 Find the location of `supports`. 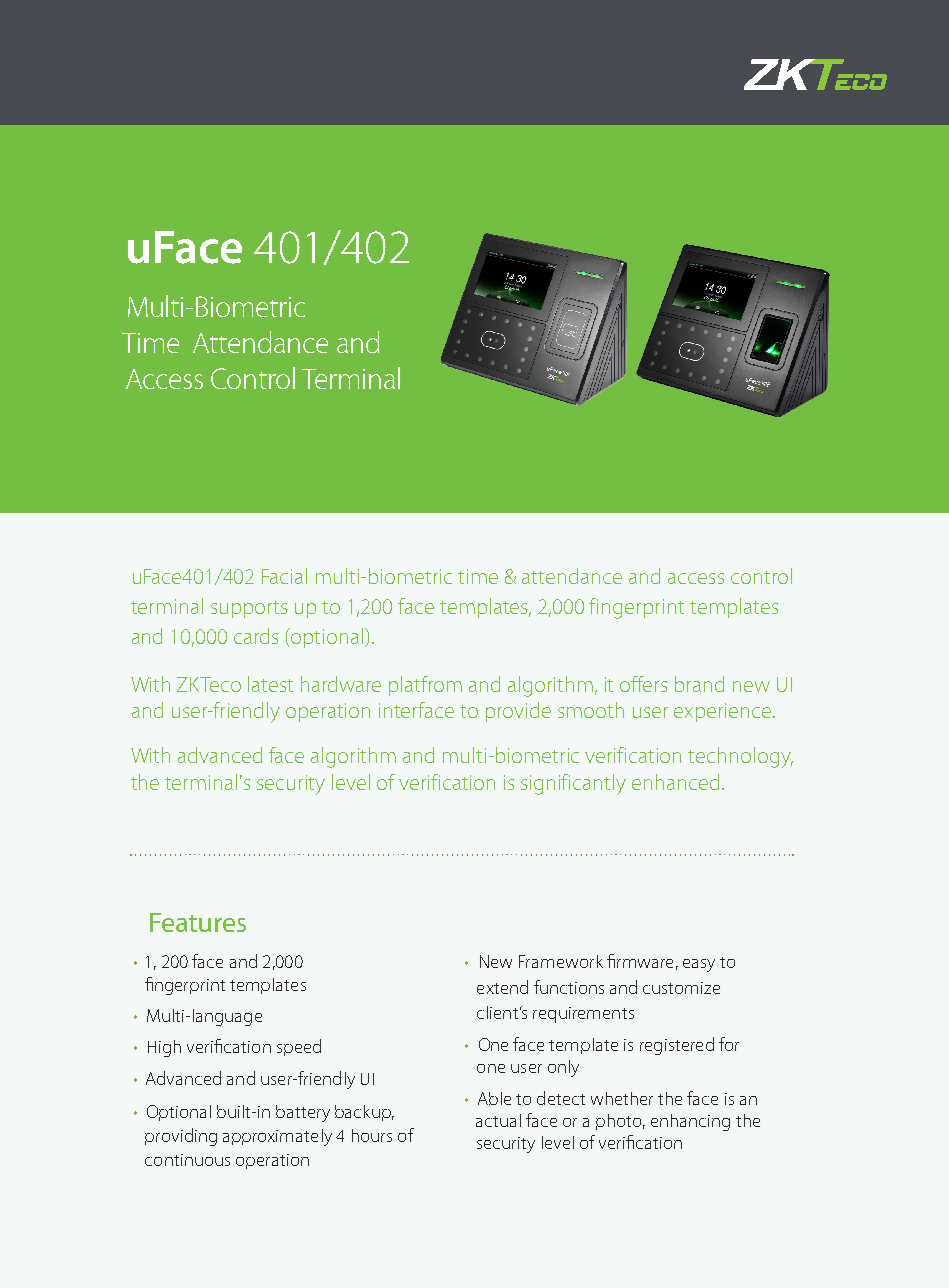

supports is located at coordinates (249, 609).
